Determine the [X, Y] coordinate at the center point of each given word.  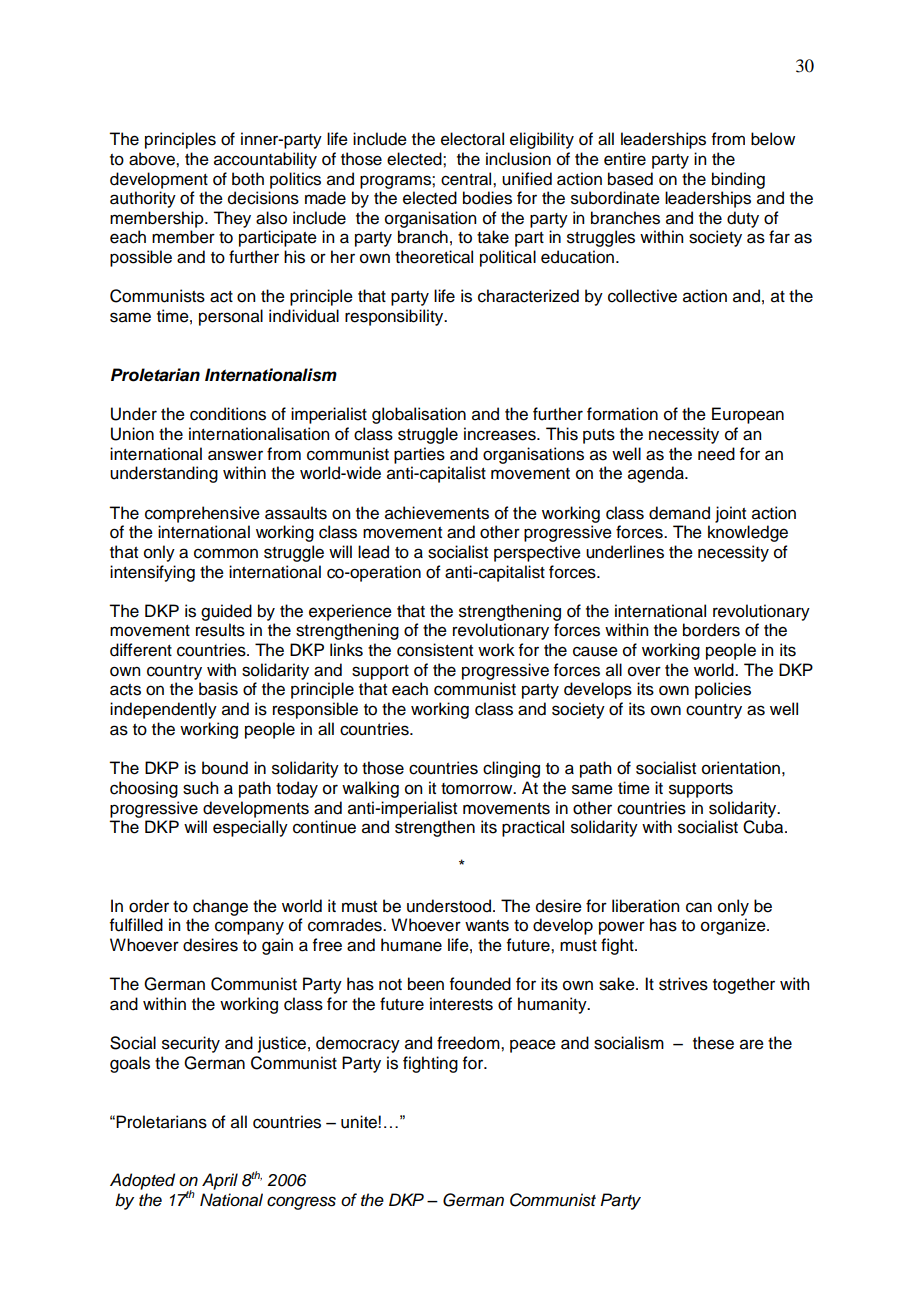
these [713, 1043]
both [248, 179]
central [467, 179]
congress [301, 1203]
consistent [435, 650]
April [220, 1181]
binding [738, 180]
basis [218, 689]
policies [723, 690]
